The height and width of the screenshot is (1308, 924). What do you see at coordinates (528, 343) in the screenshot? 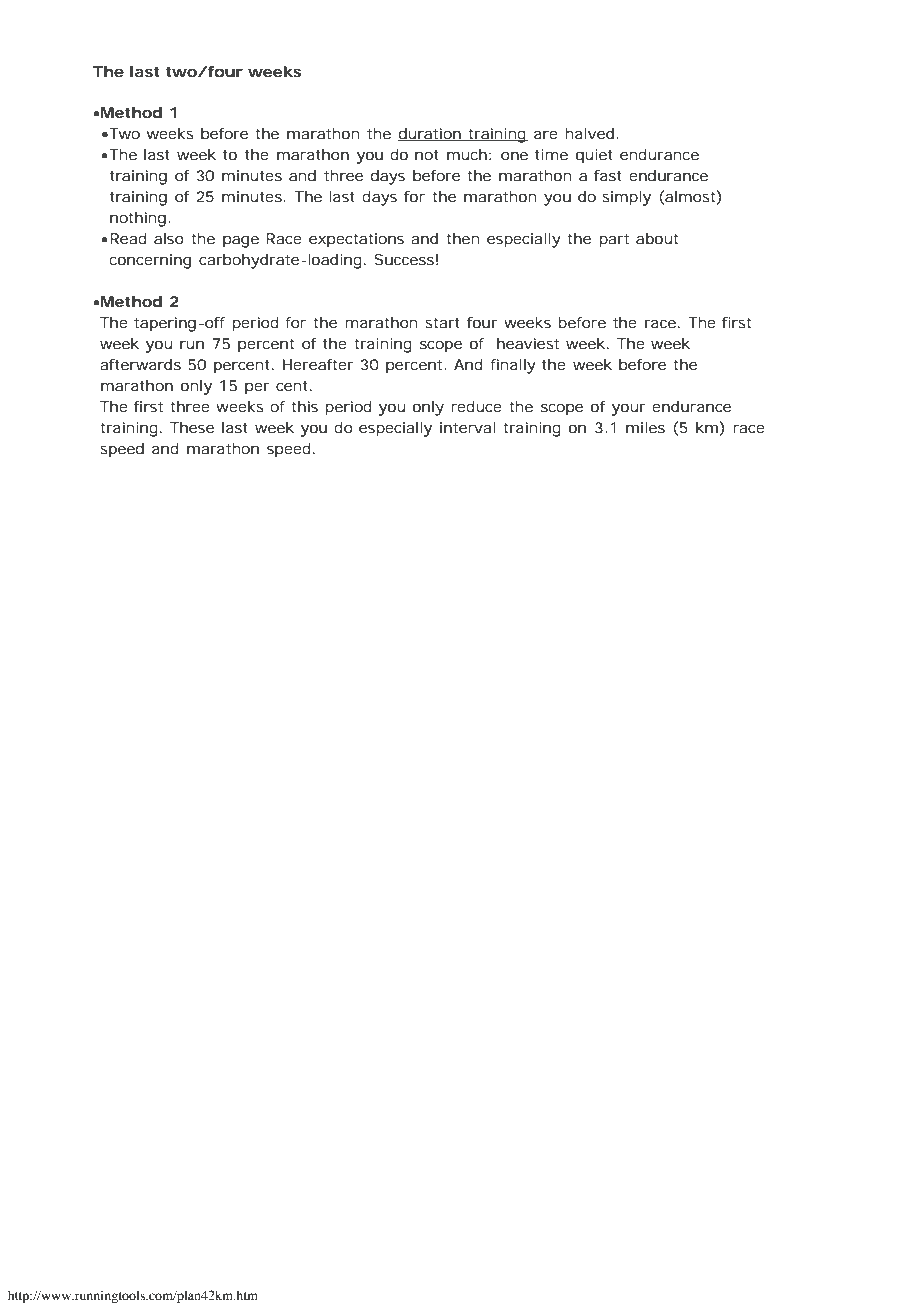
I see `heaviest` at bounding box center [528, 343].
